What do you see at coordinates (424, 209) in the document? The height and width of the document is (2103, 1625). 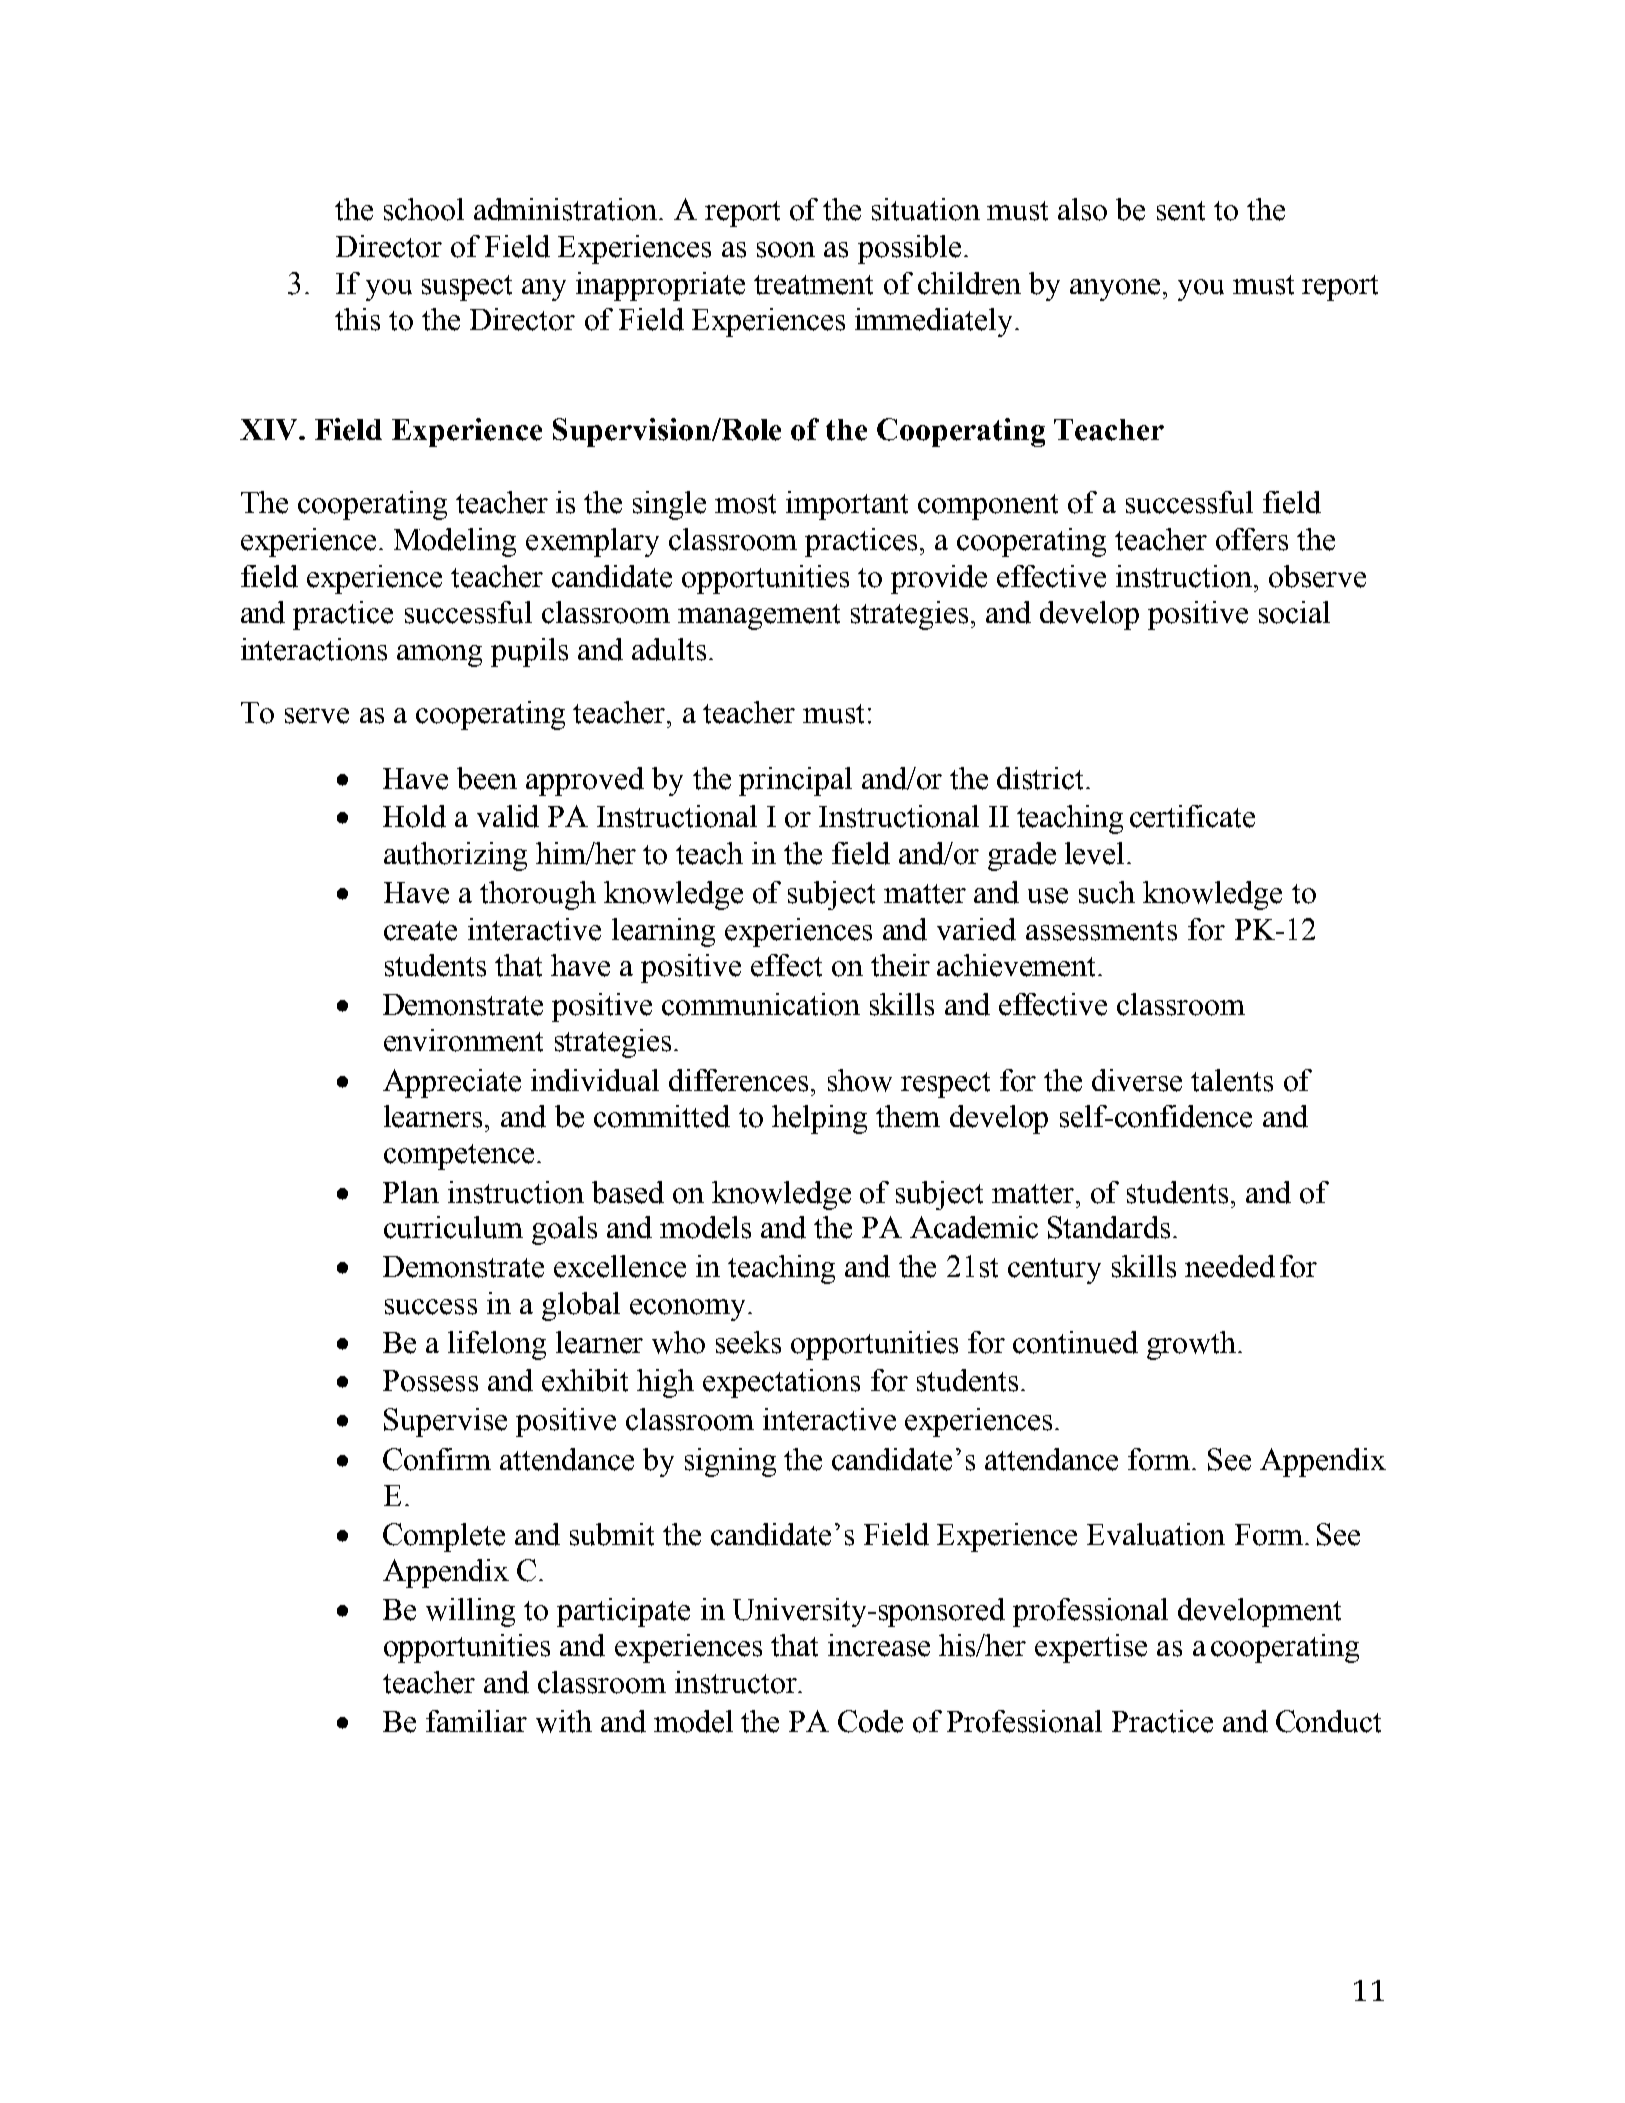 I see `school` at bounding box center [424, 209].
